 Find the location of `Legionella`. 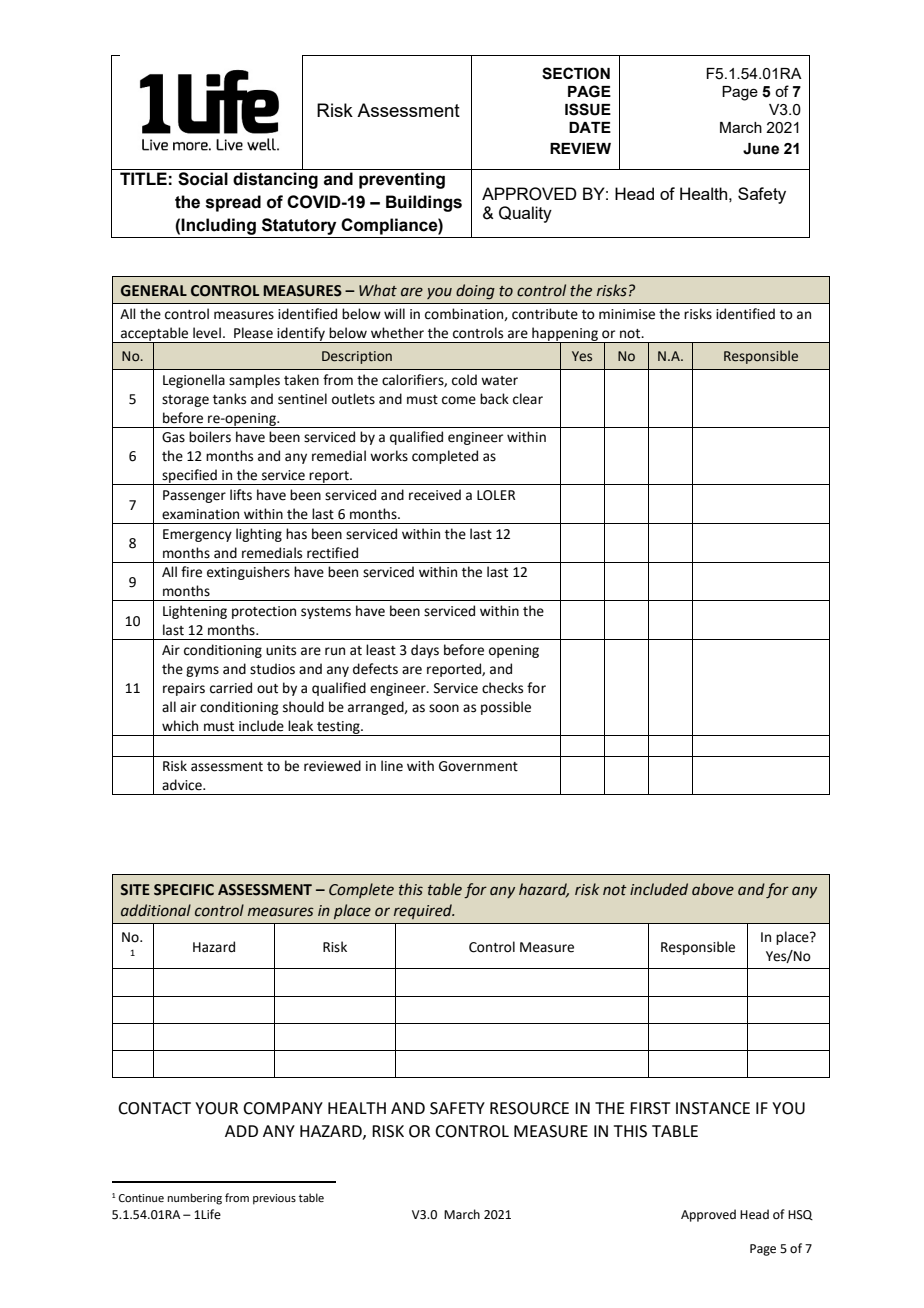

Legionella is located at coordinates (194, 381).
